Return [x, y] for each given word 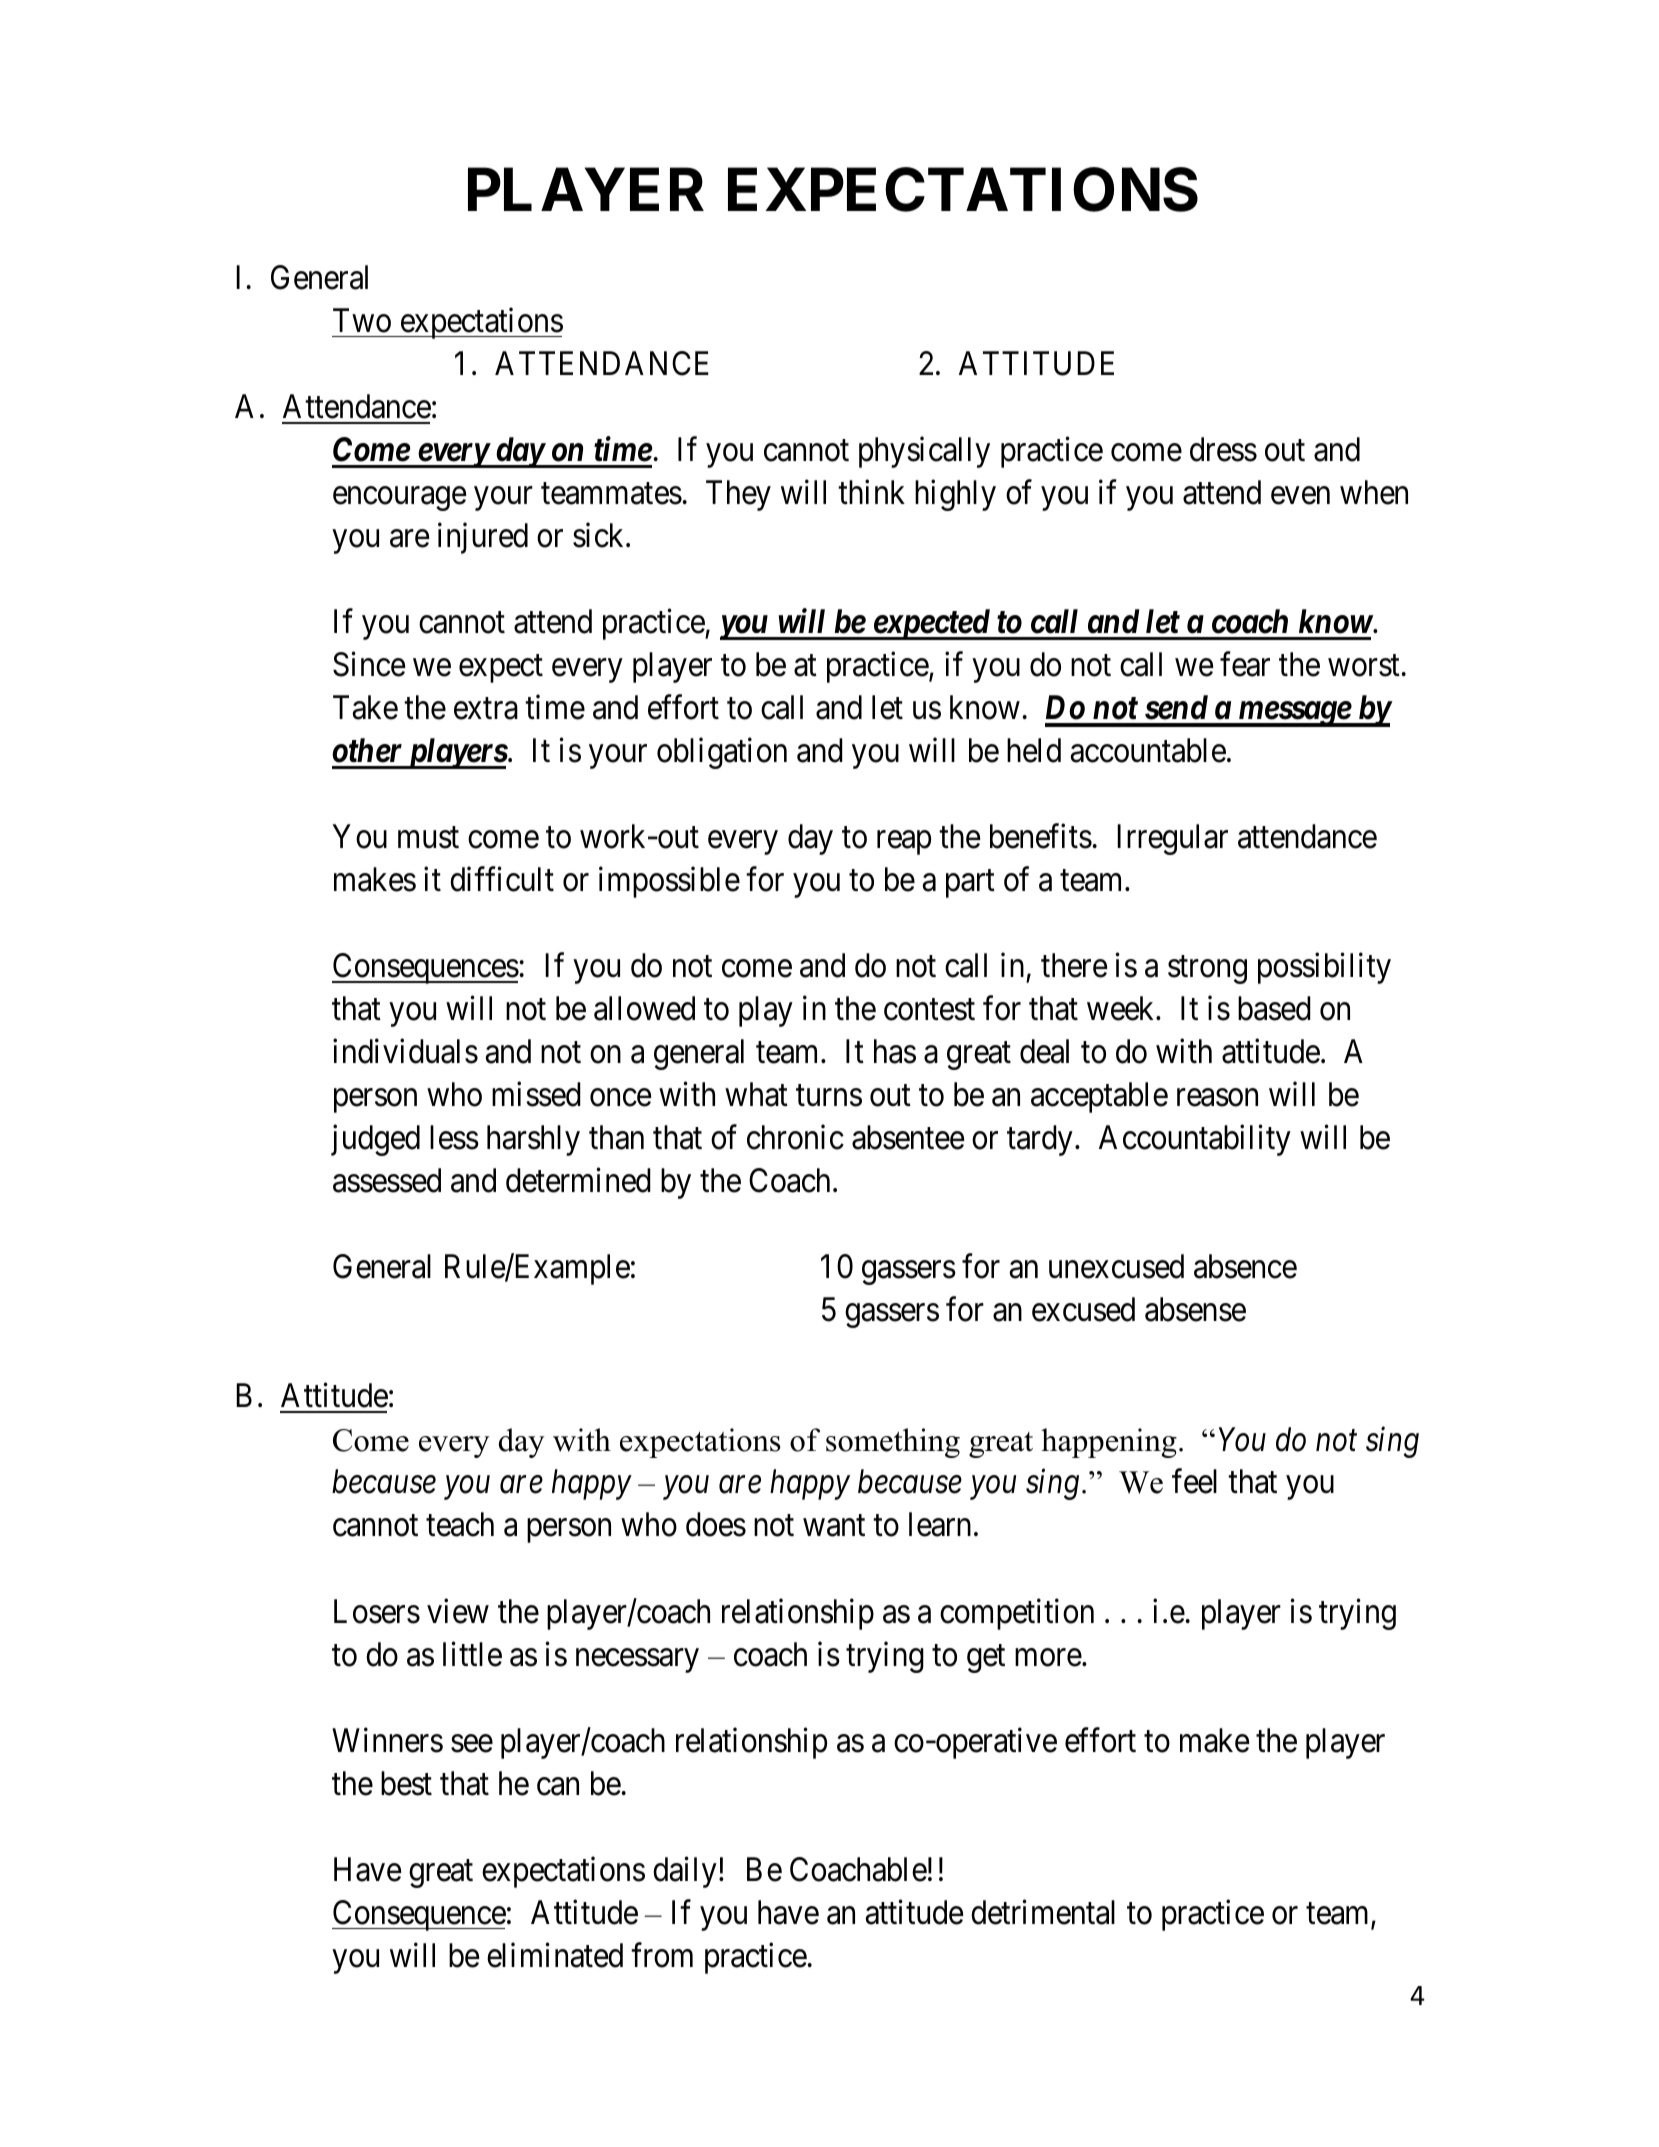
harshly [533, 1140]
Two [362, 320]
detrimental [1043, 1912]
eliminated [555, 1955]
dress [1223, 449]
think [871, 492]
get [986, 1659]
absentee [908, 1137]
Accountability [1195, 1140]
